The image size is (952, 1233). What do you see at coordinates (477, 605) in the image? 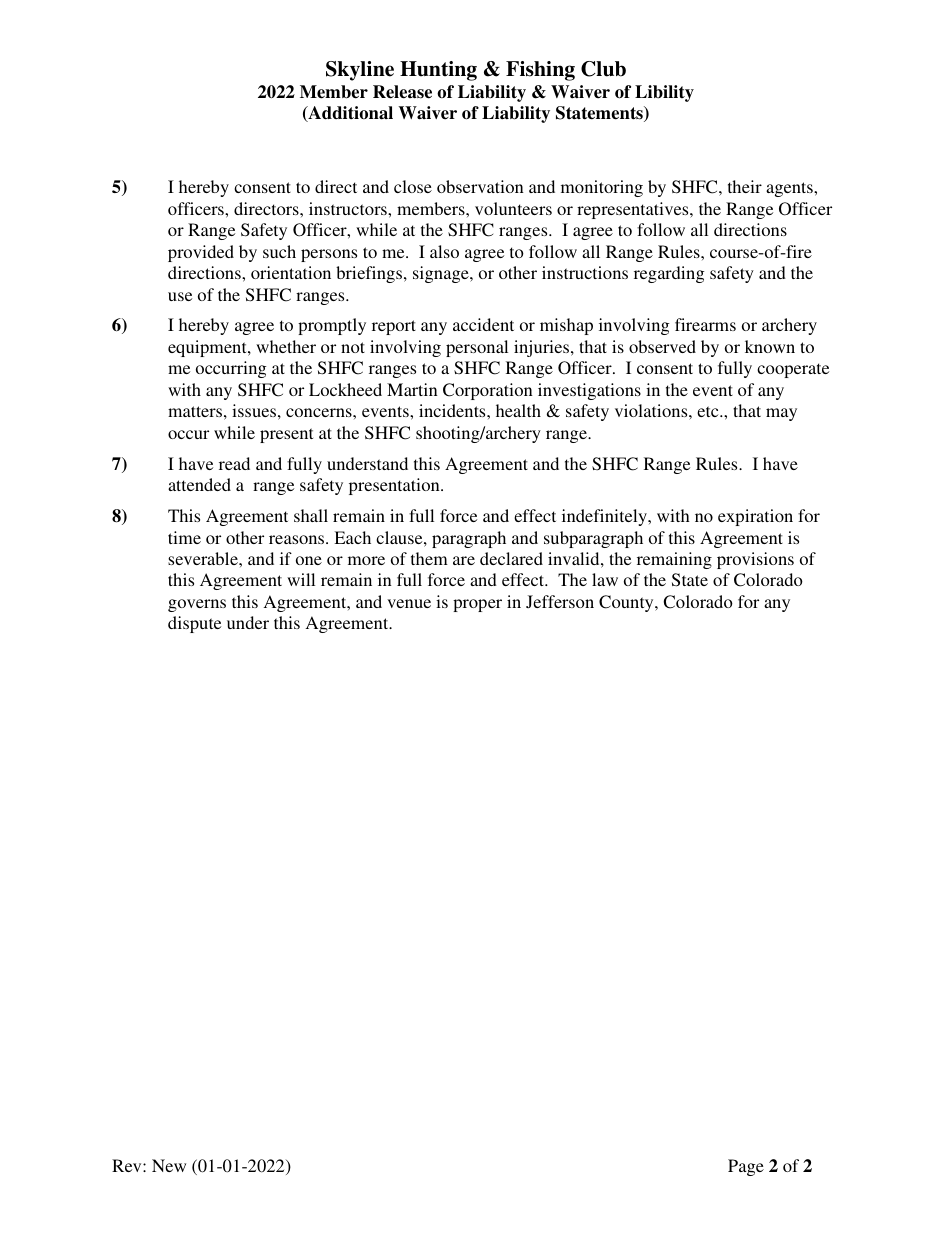
I see `proper` at bounding box center [477, 605].
